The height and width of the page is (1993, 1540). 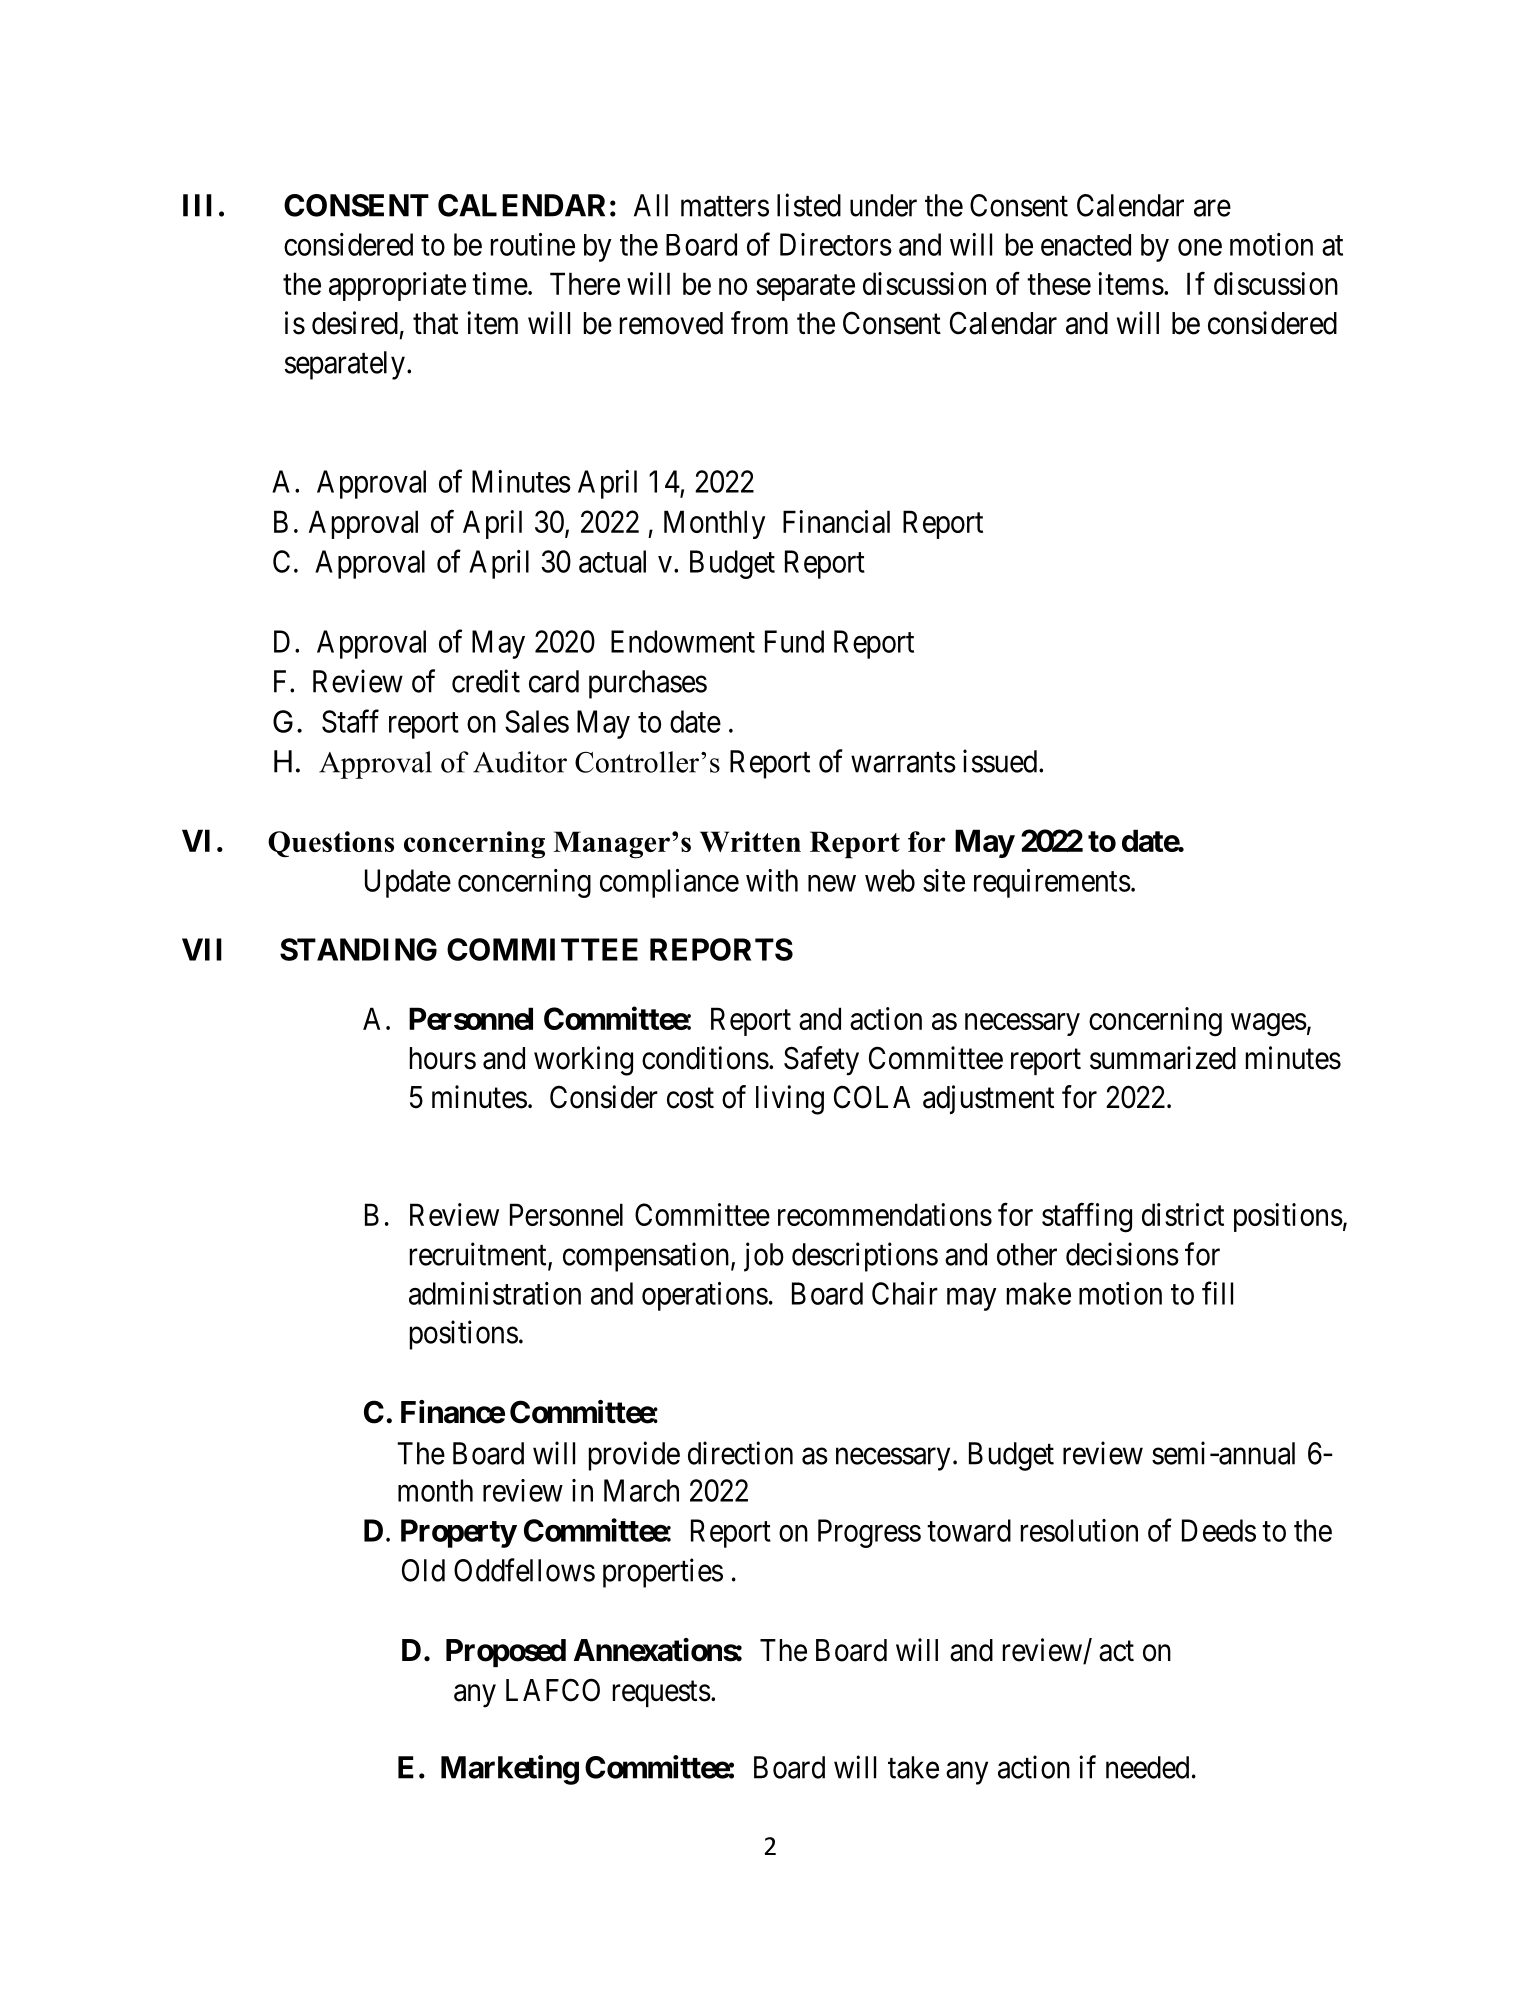 What do you see at coordinates (486, 681) in the page?
I see `credit` at bounding box center [486, 681].
